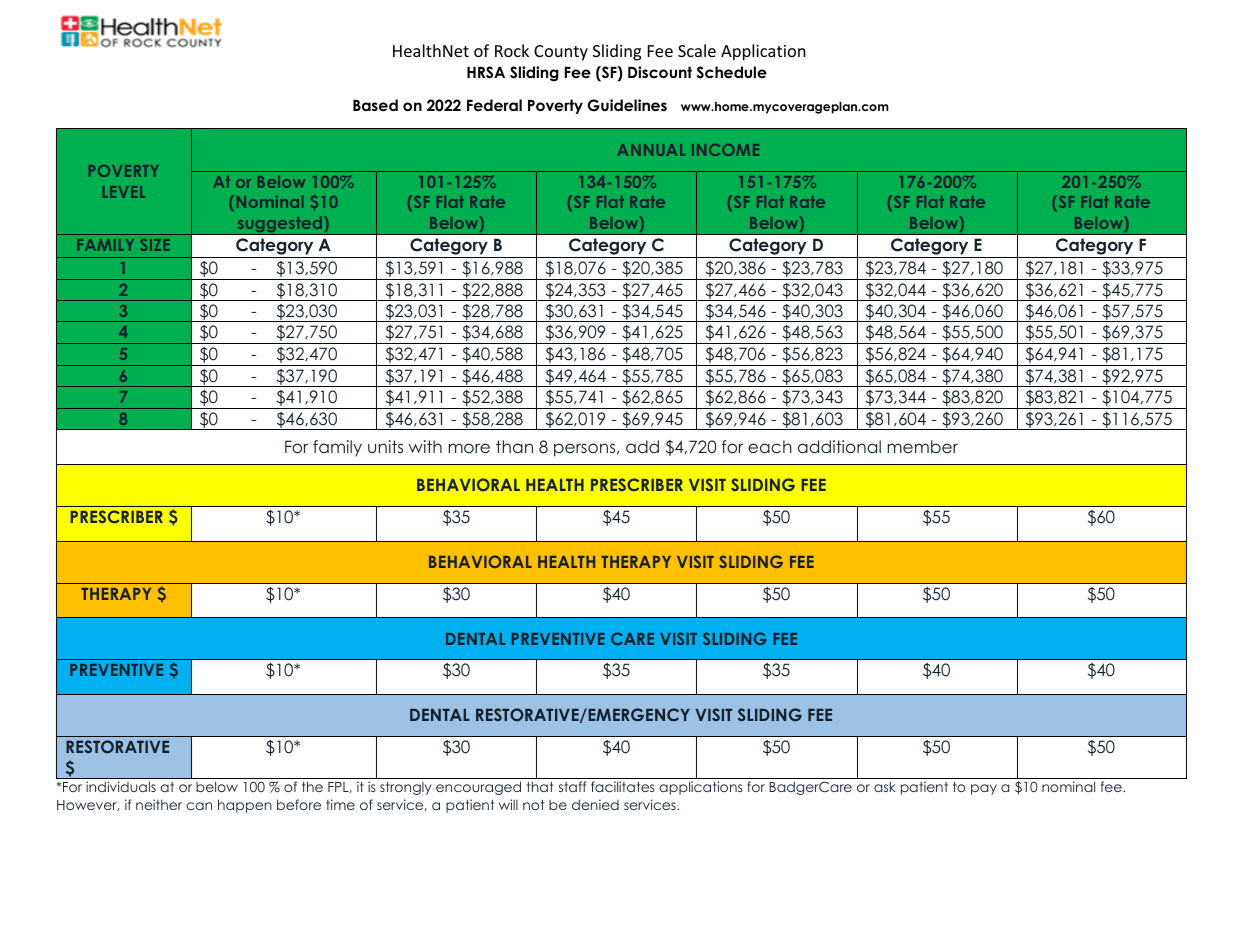  Describe the element at coordinates (732, 72) in the document. I see `Schedule` at that location.
